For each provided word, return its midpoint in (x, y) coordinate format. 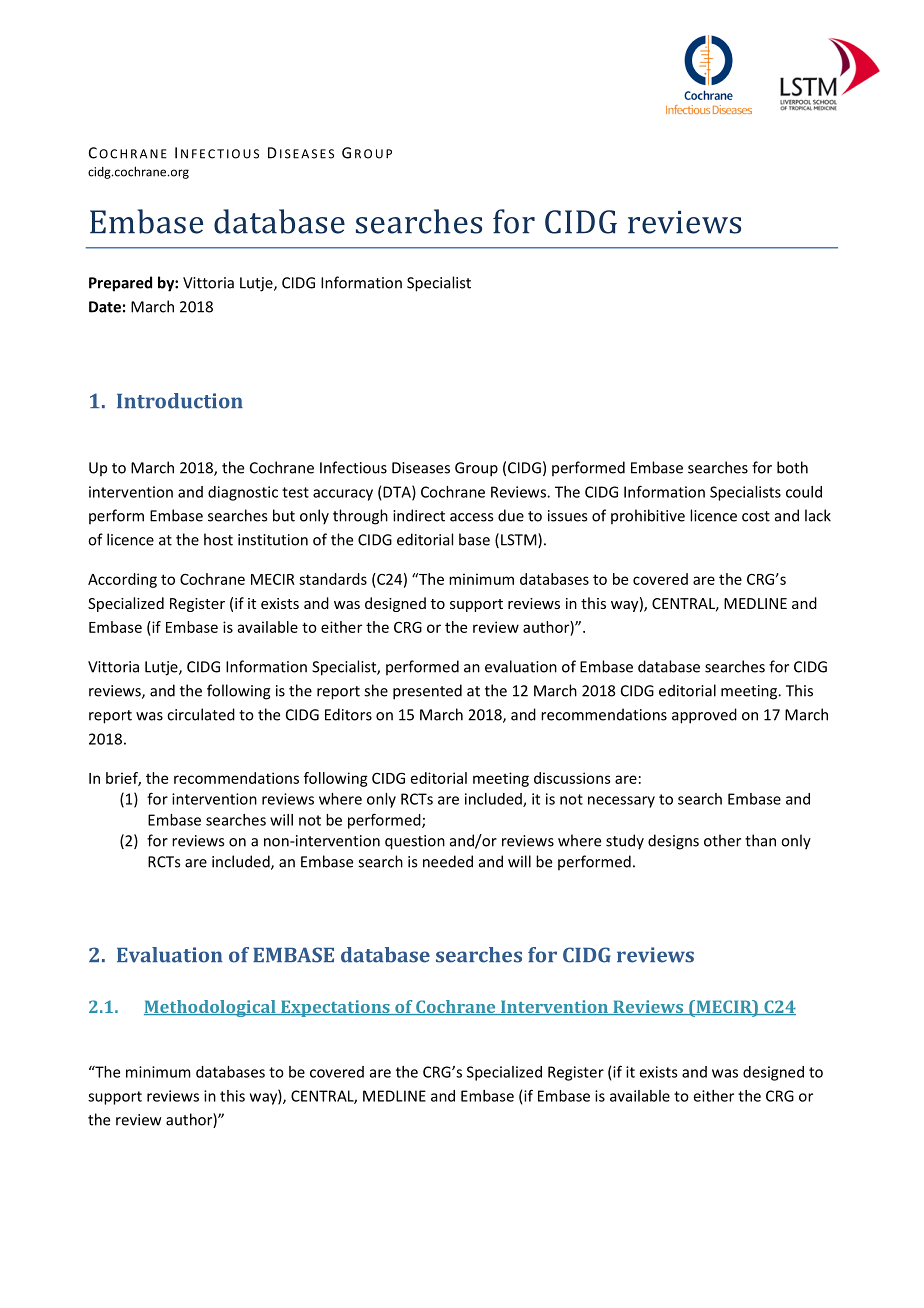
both (792, 467)
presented (427, 692)
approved (704, 716)
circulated (201, 714)
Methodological (211, 1008)
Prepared (120, 284)
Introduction (180, 401)
